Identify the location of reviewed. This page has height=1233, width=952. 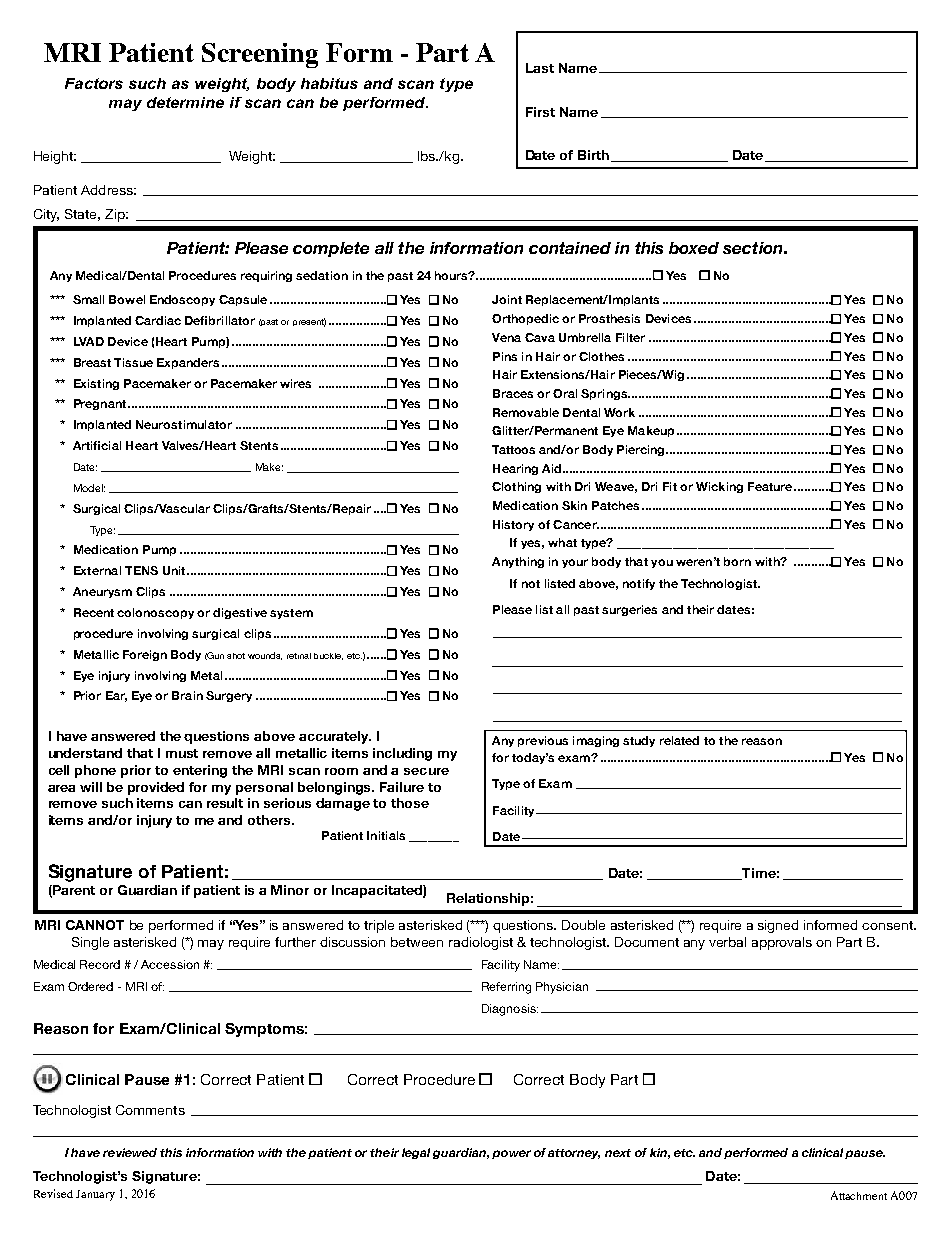
(130, 1152).
